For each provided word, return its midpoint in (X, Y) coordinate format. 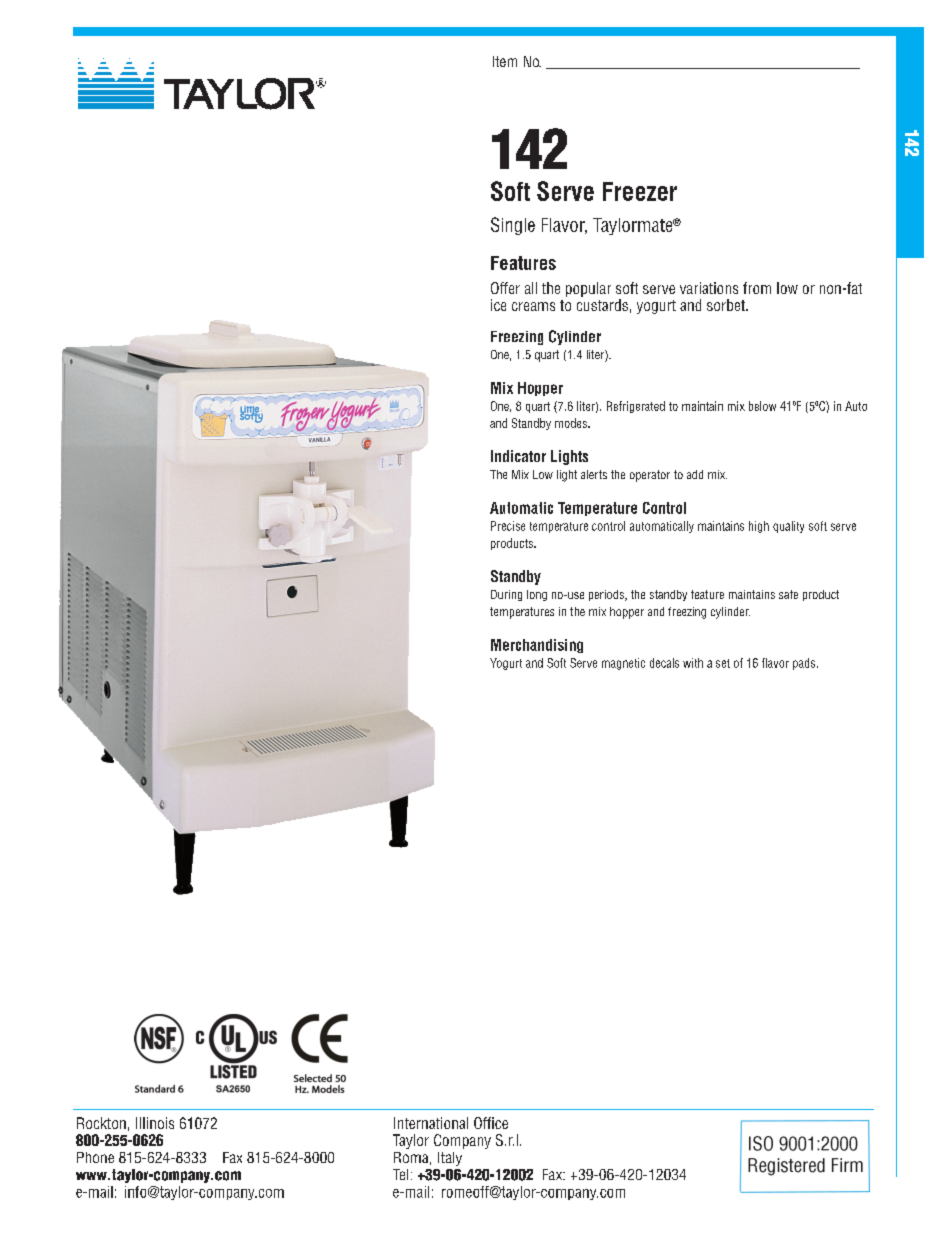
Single (513, 226)
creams (533, 306)
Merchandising (537, 646)
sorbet (727, 305)
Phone (95, 1157)
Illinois (155, 1123)
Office (491, 1123)
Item (505, 61)
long (537, 595)
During (506, 595)
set (723, 663)
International (431, 1123)
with (693, 663)
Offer (505, 288)
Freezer (640, 191)
